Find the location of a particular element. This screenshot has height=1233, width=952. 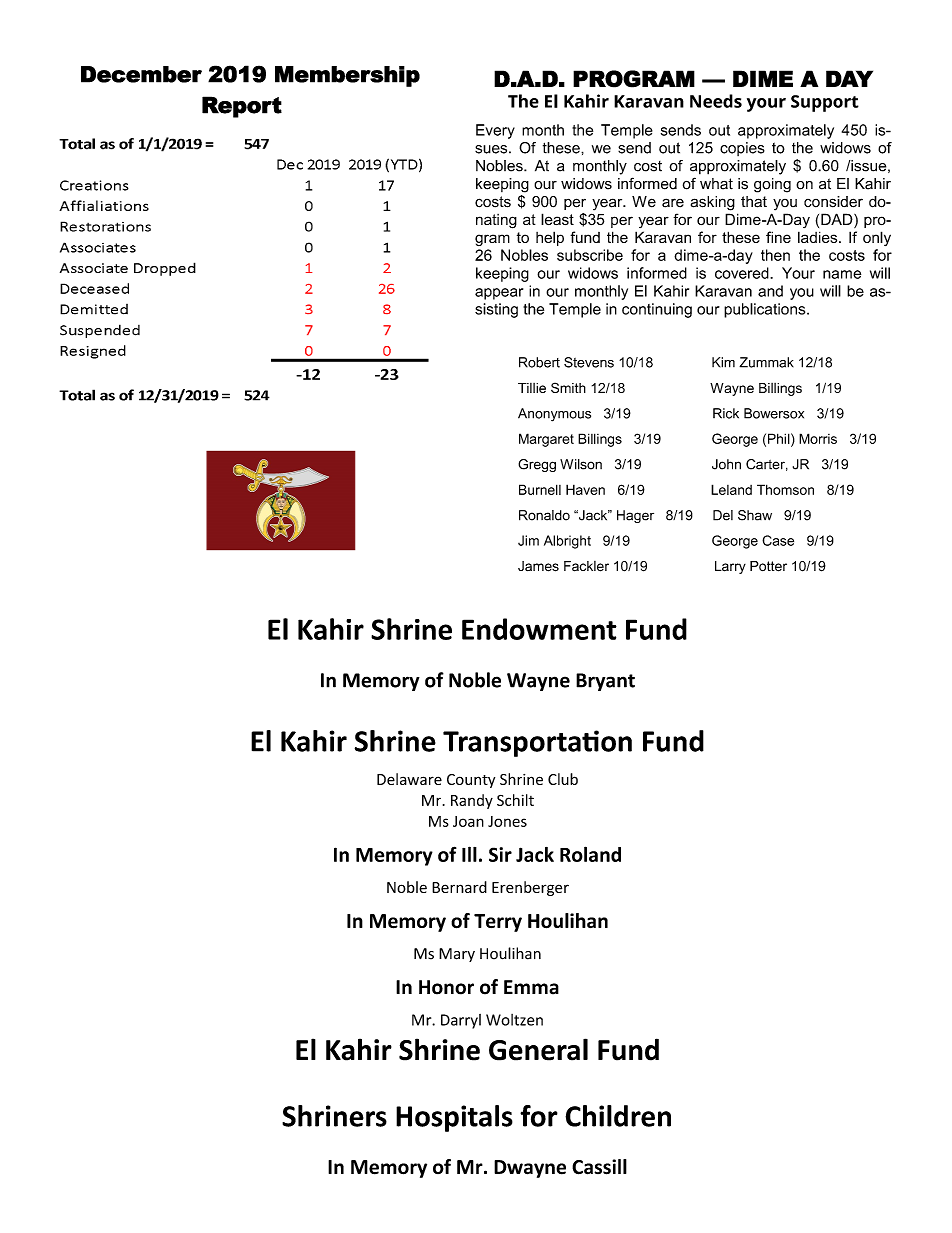

Every is located at coordinates (495, 131).
